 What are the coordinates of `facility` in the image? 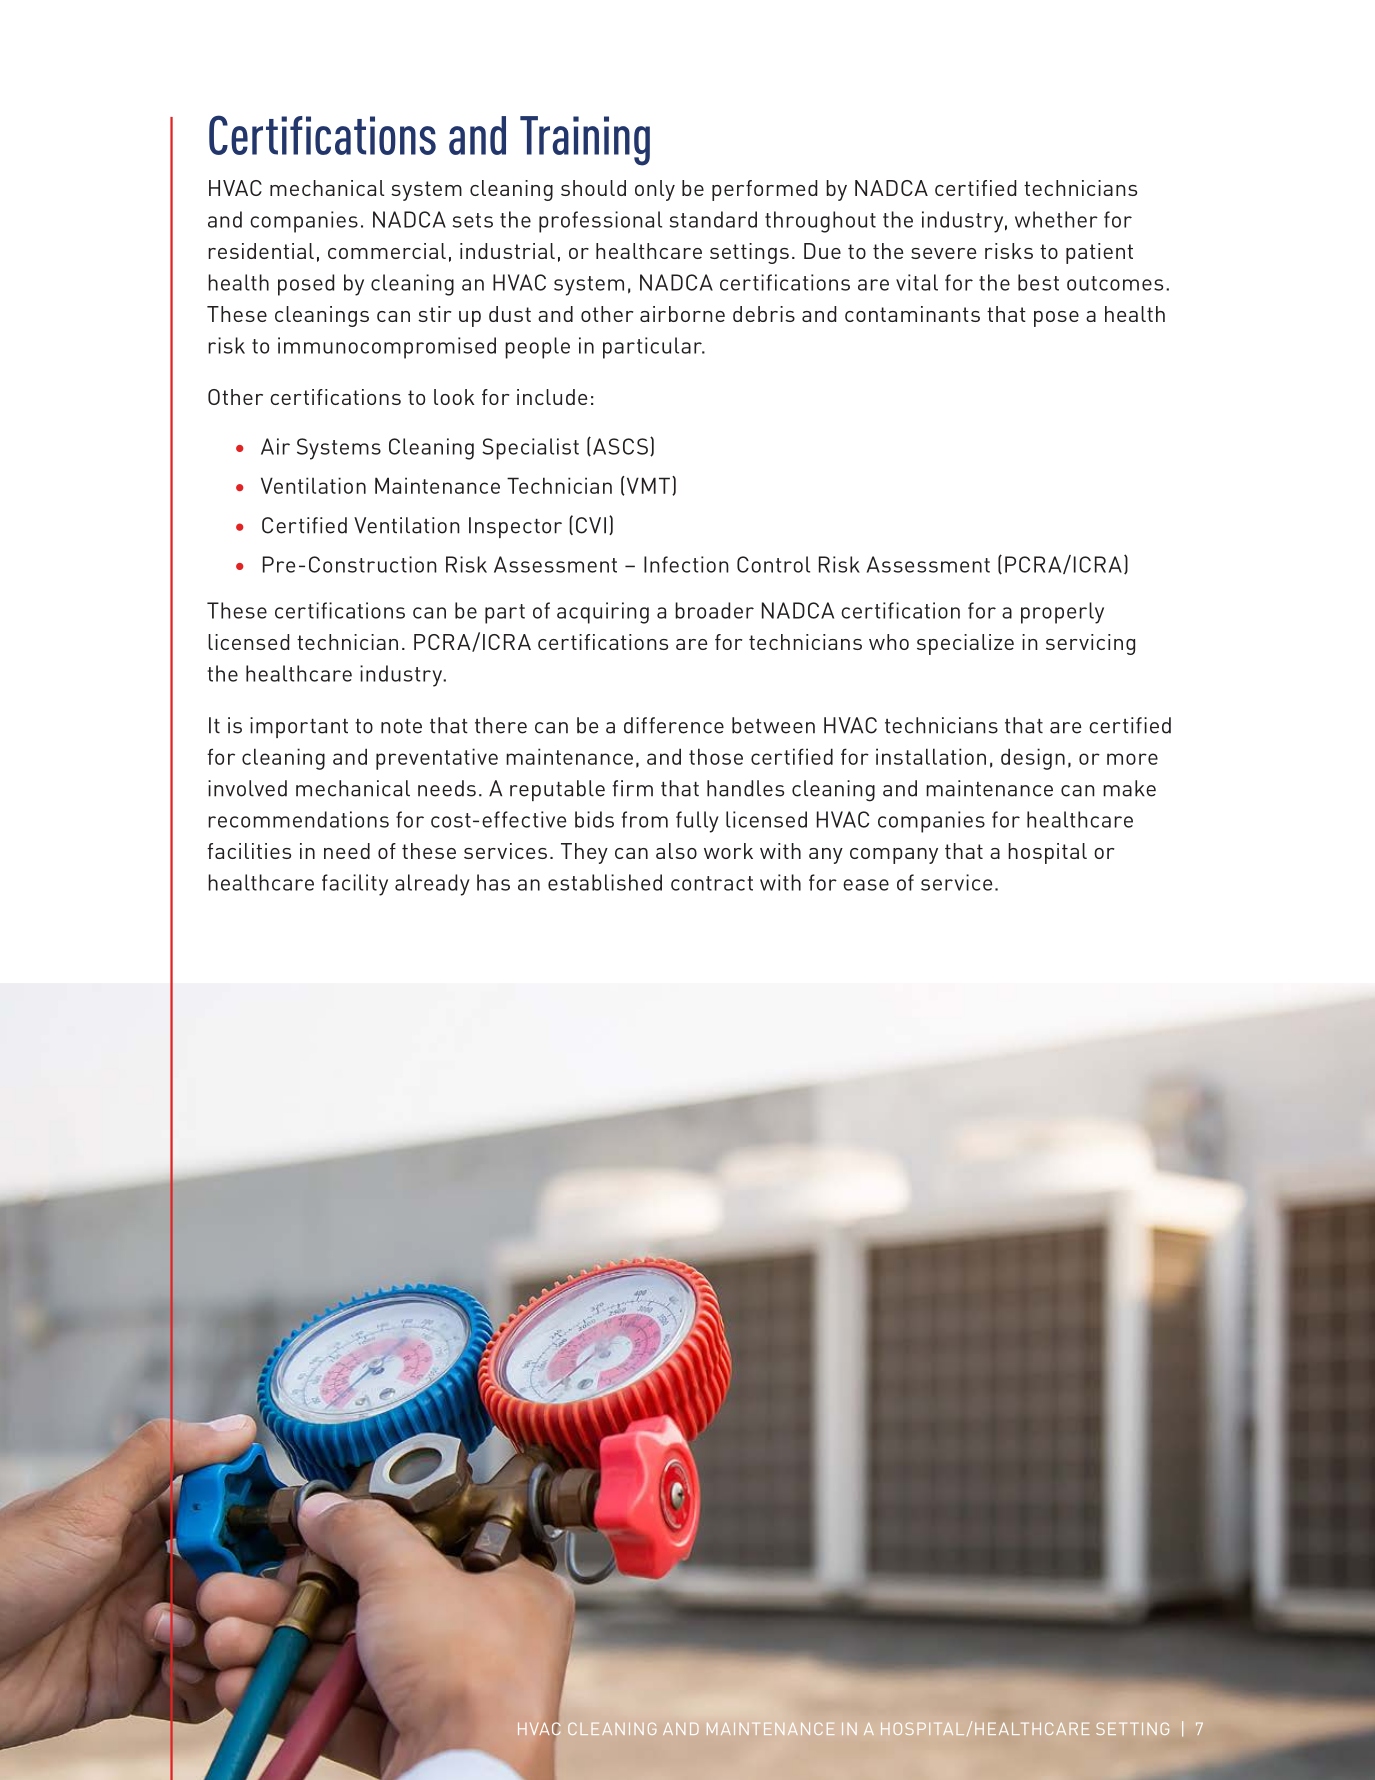 It's located at (355, 885).
